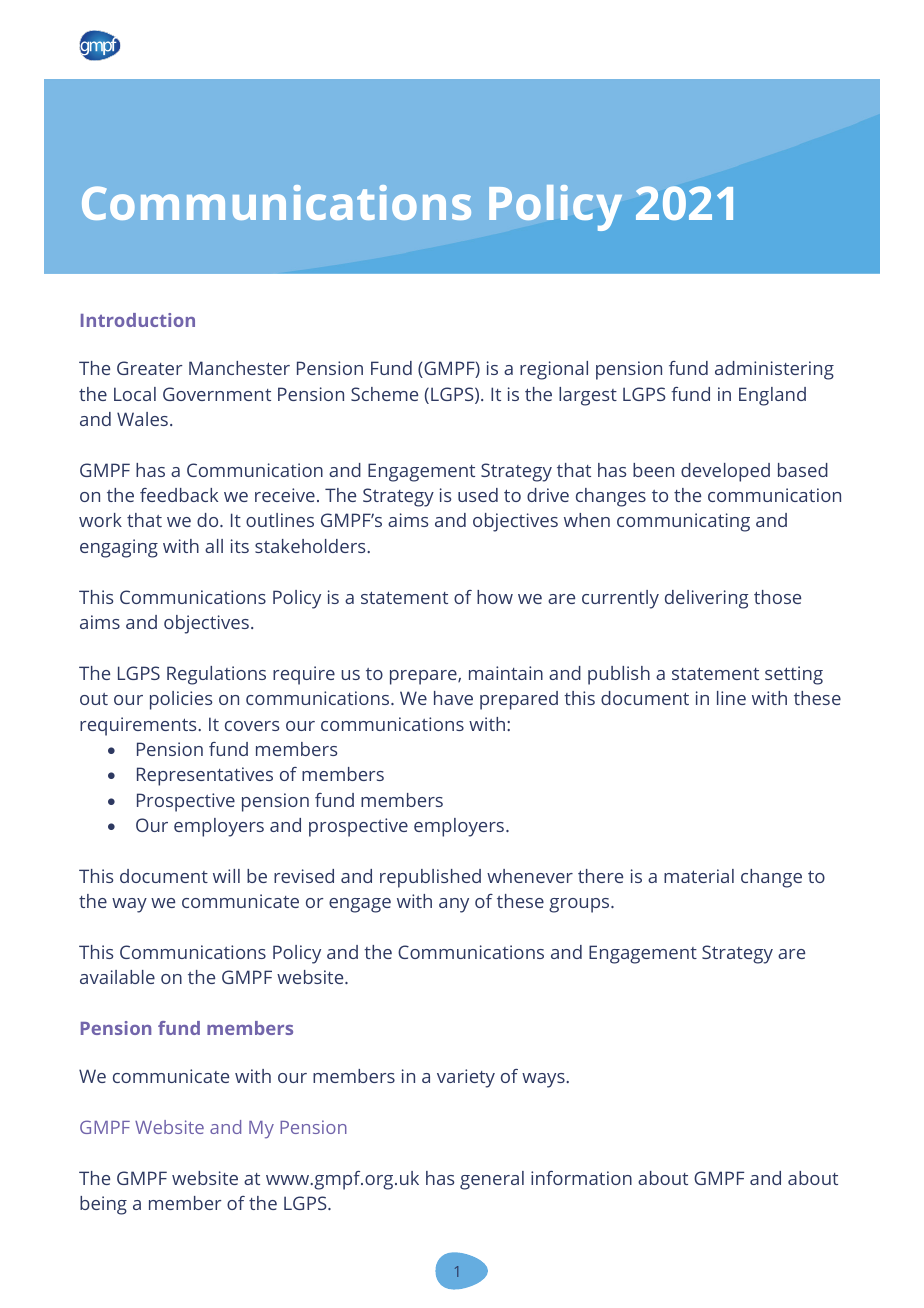 This document has height=1308, width=924. What do you see at coordinates (794, 675) in the document?
I see `setting` at bounding box center [794, 675].
